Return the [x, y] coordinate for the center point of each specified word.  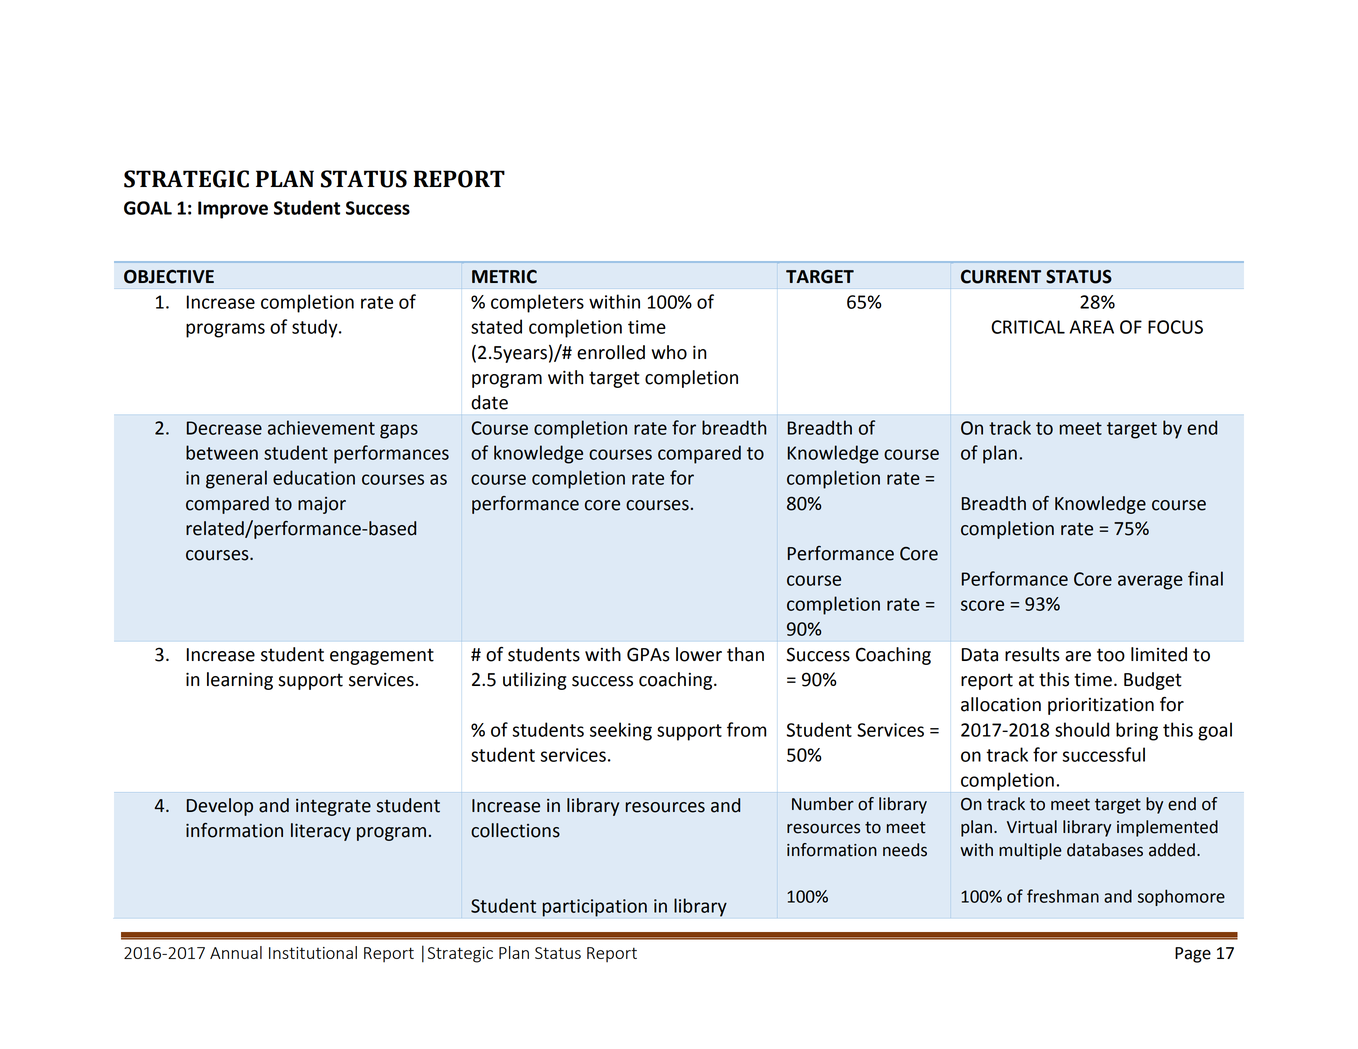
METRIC [504, 276]
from [746, 729]
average [1150, 582]
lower [699, 654]
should [1082, 729]
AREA [1091, 327]
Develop [220, 807]
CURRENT [1001, 276]
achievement [321, 427]
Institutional [313, 952]
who [669, 352]
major [322, 505]
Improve [233, 210]
